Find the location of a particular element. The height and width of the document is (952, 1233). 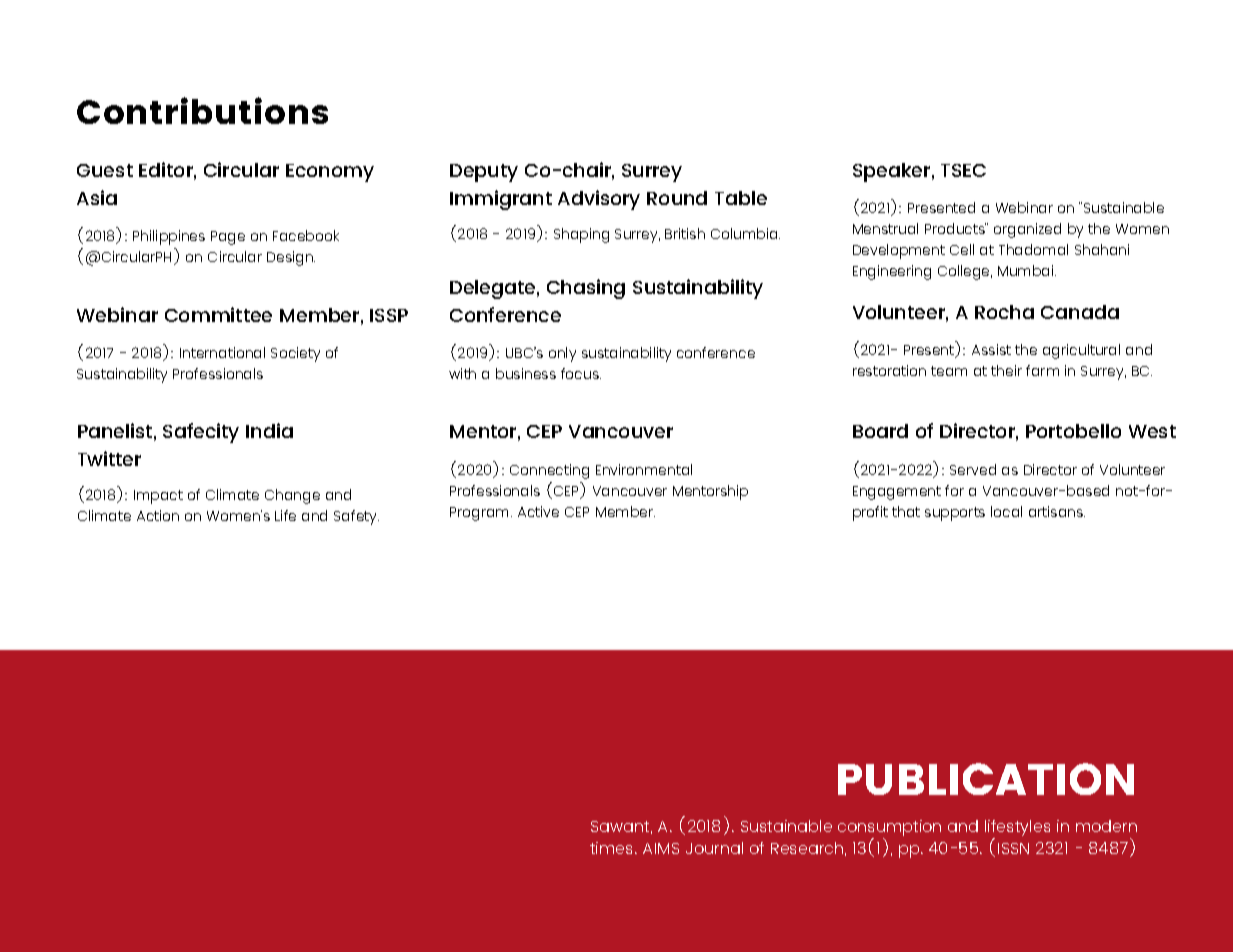

farm is located at coordinates (1042, 370).
